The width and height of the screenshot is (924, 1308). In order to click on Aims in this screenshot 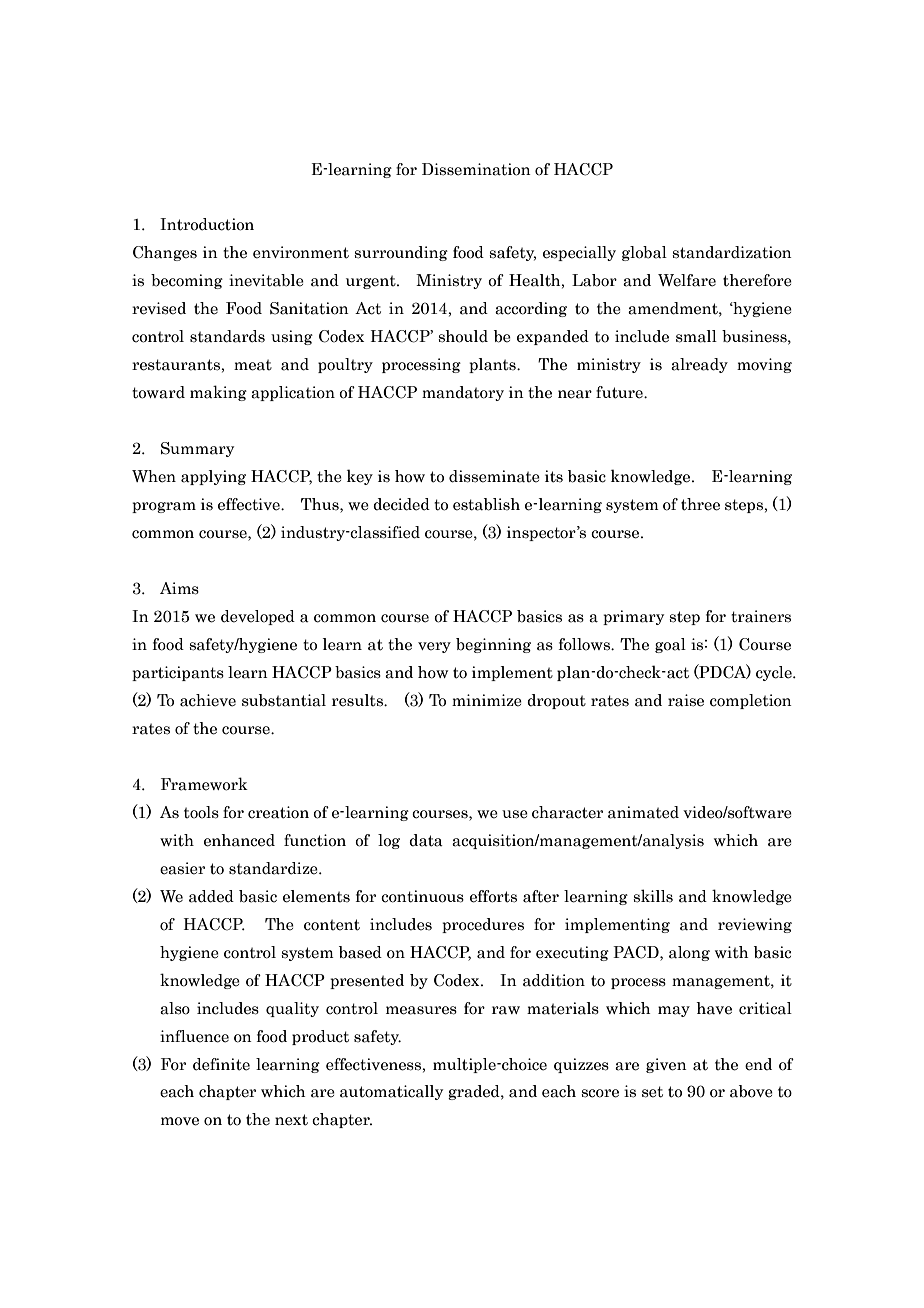, I will do `click(179, 588)`.
